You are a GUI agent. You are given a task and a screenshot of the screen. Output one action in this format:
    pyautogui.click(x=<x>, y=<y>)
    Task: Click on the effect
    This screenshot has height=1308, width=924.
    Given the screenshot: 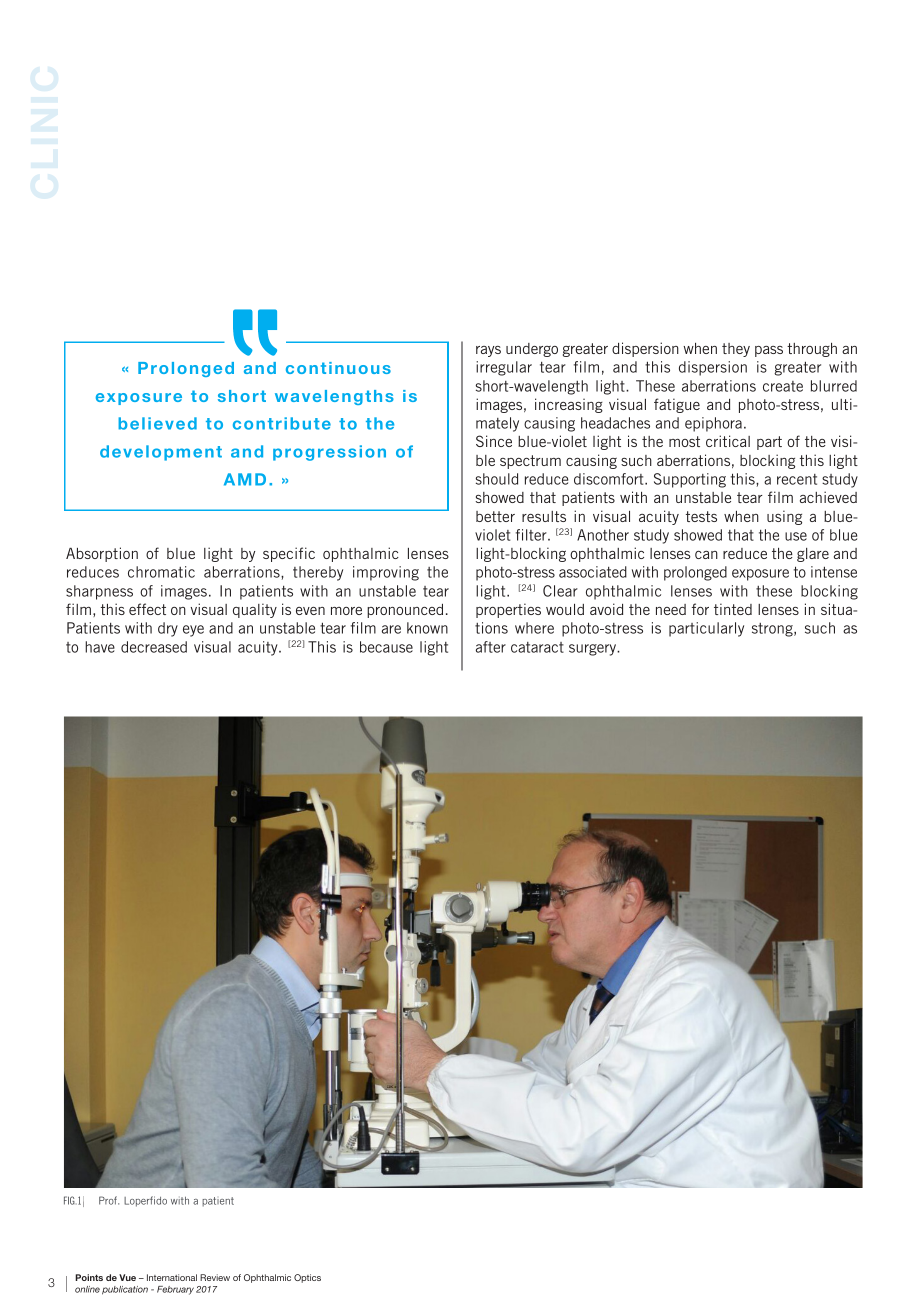 What is the action you would take?
    pyautogui.click(x=147, y=609)
